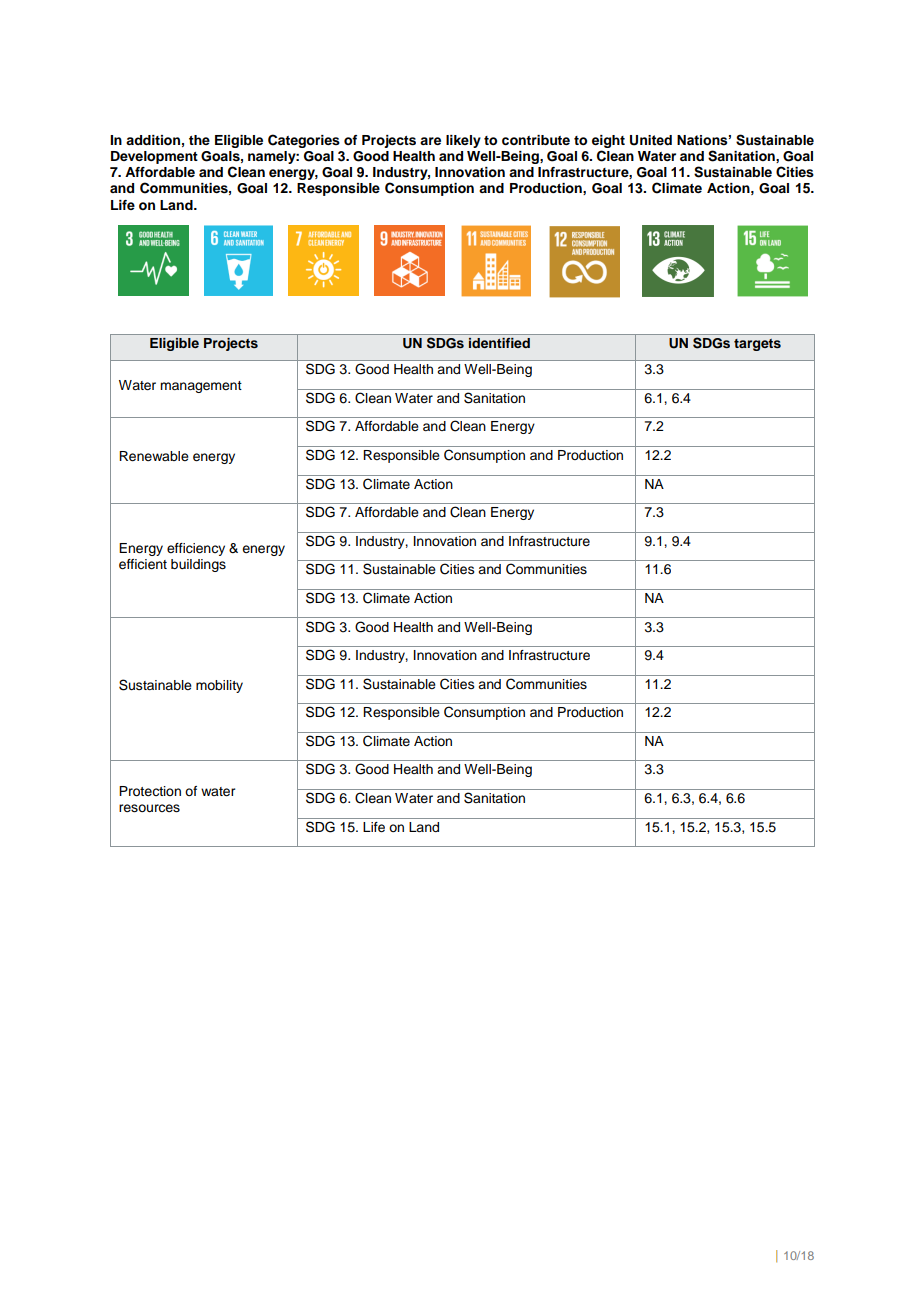 The image size is (924, 1308). What do you see at coordinates (150, 791) in the screenshot?
I see `Protection` at bounding box center [150, 791].
